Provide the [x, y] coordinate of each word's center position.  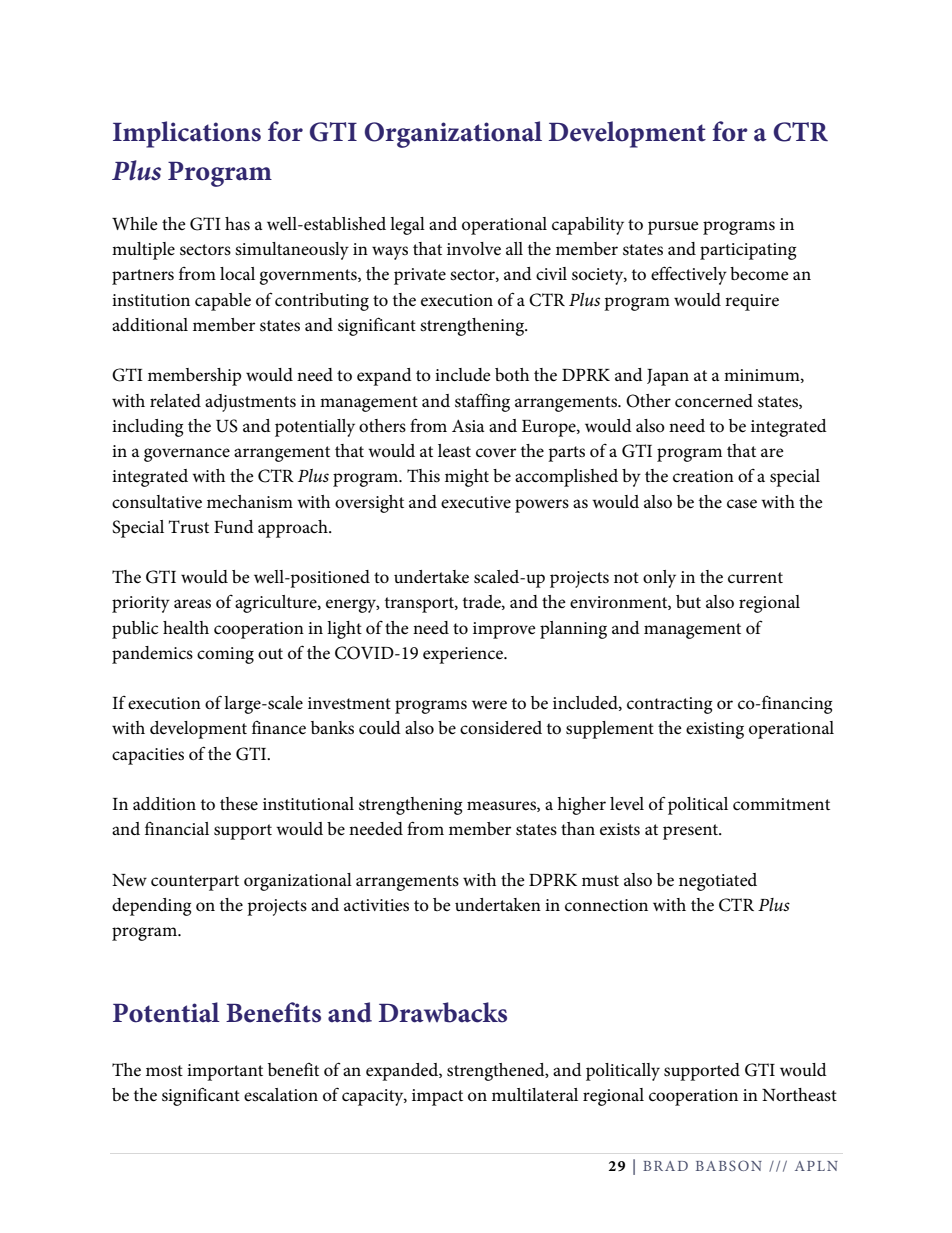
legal [407, 226]
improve [504, 630]
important [225, 1072]
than [578, 828]
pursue [673, 228]
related [175, 401]
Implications [187, 134]
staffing [482, 402]
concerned [714, 401]
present [692, 832]
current [755, 578]
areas [192, 604]
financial [177, 829]
